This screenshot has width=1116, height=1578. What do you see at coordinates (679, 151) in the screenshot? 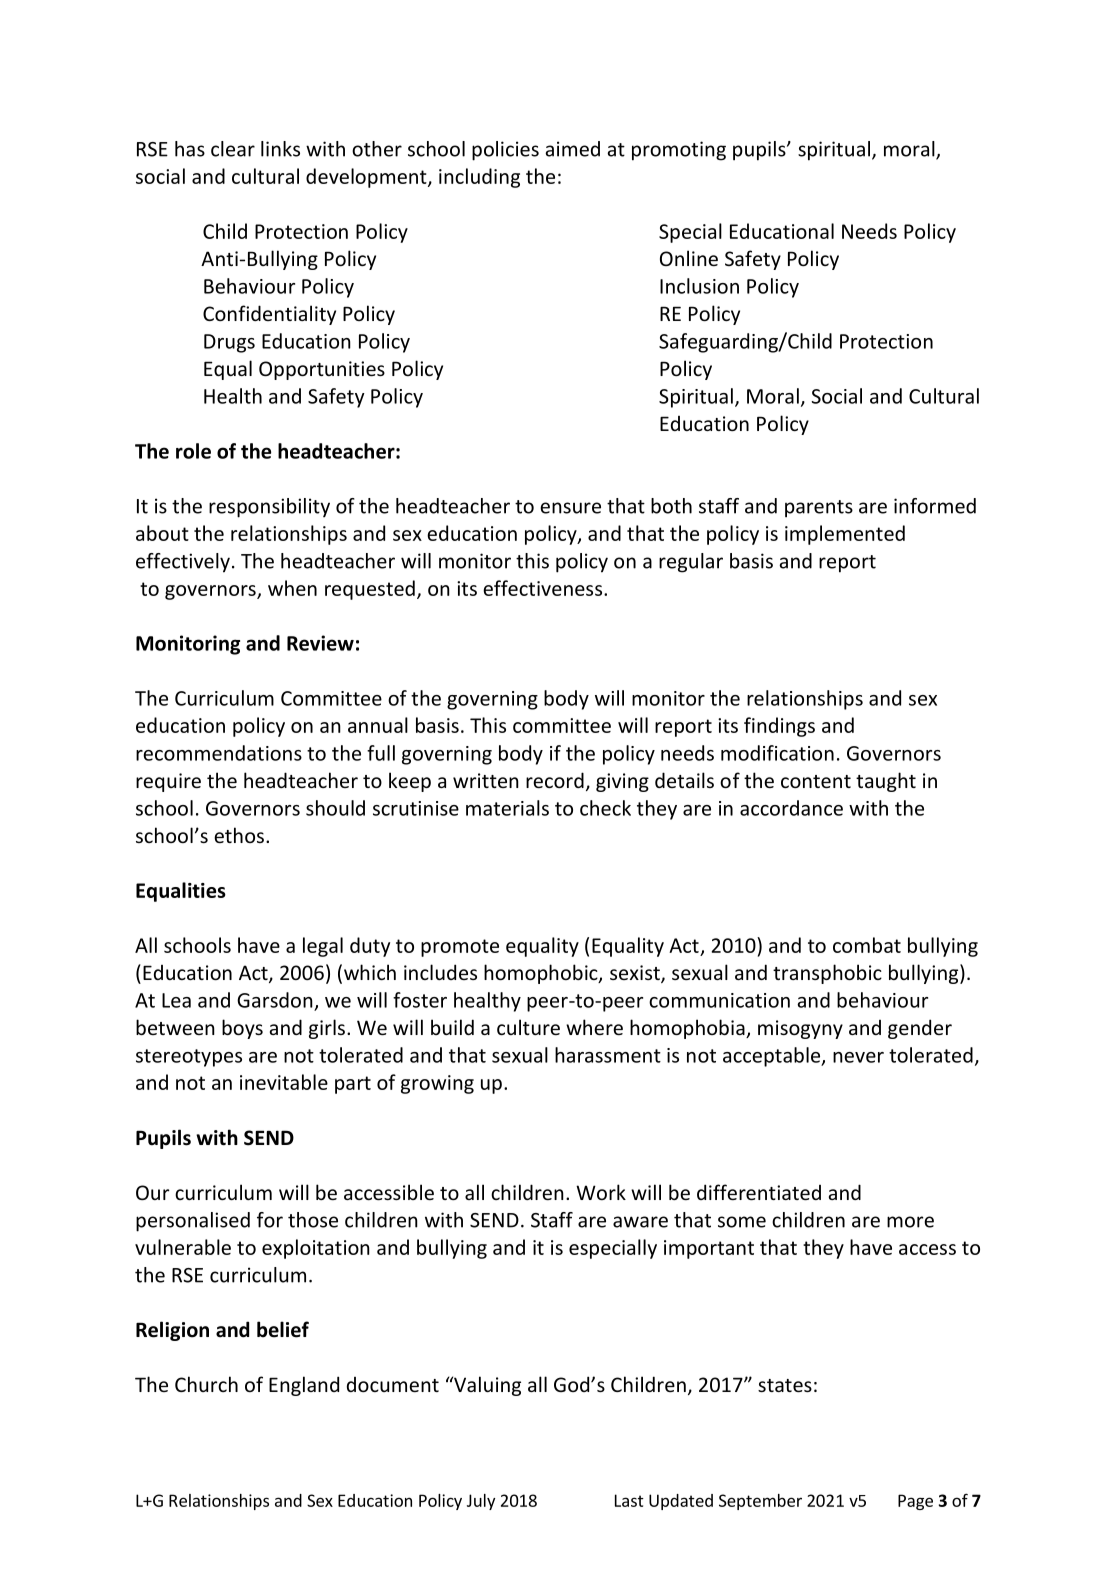
I see `promoting` at bounding box center [679, 151].
